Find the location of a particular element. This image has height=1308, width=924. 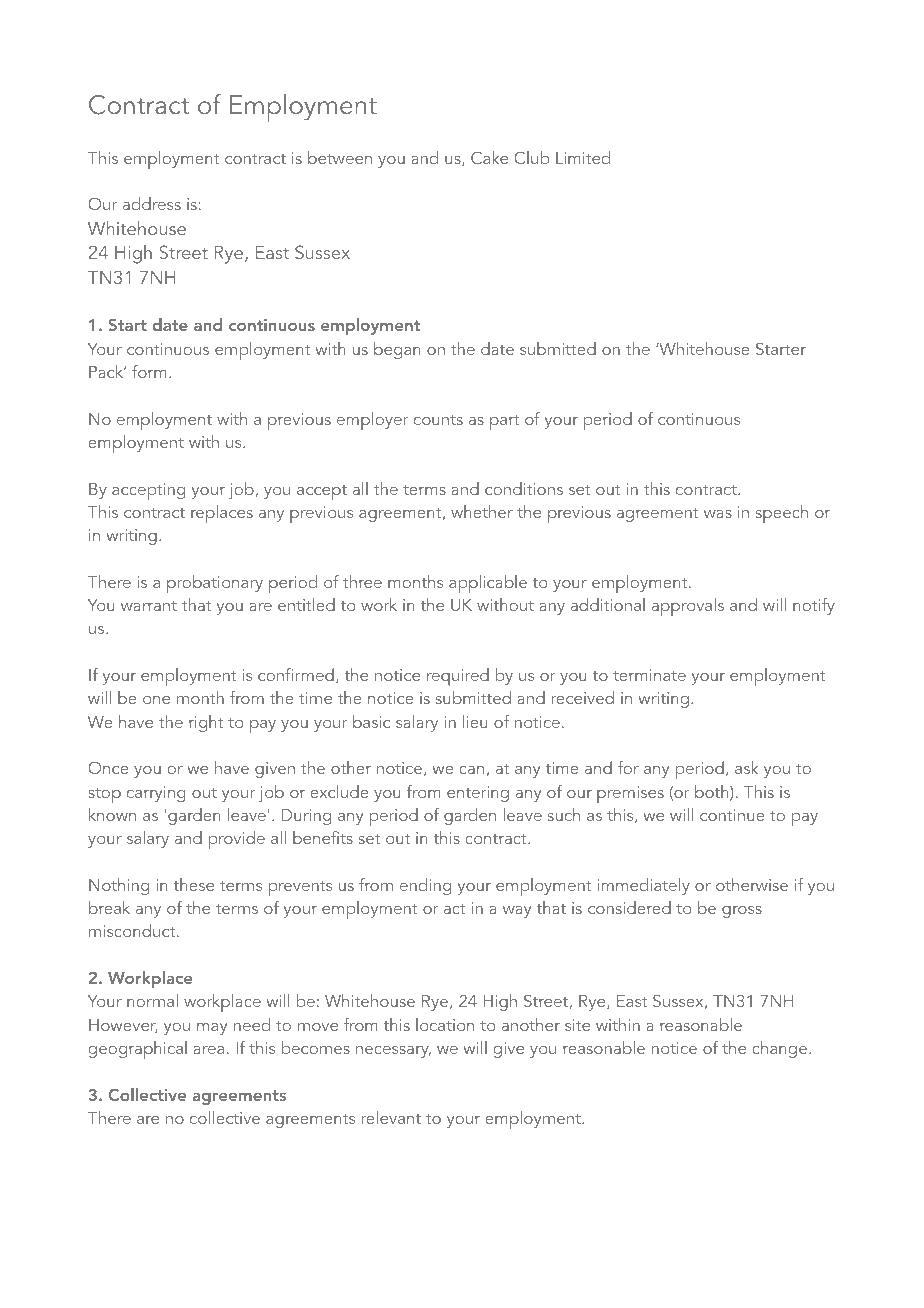

required is located at coordinates (458, 677).
